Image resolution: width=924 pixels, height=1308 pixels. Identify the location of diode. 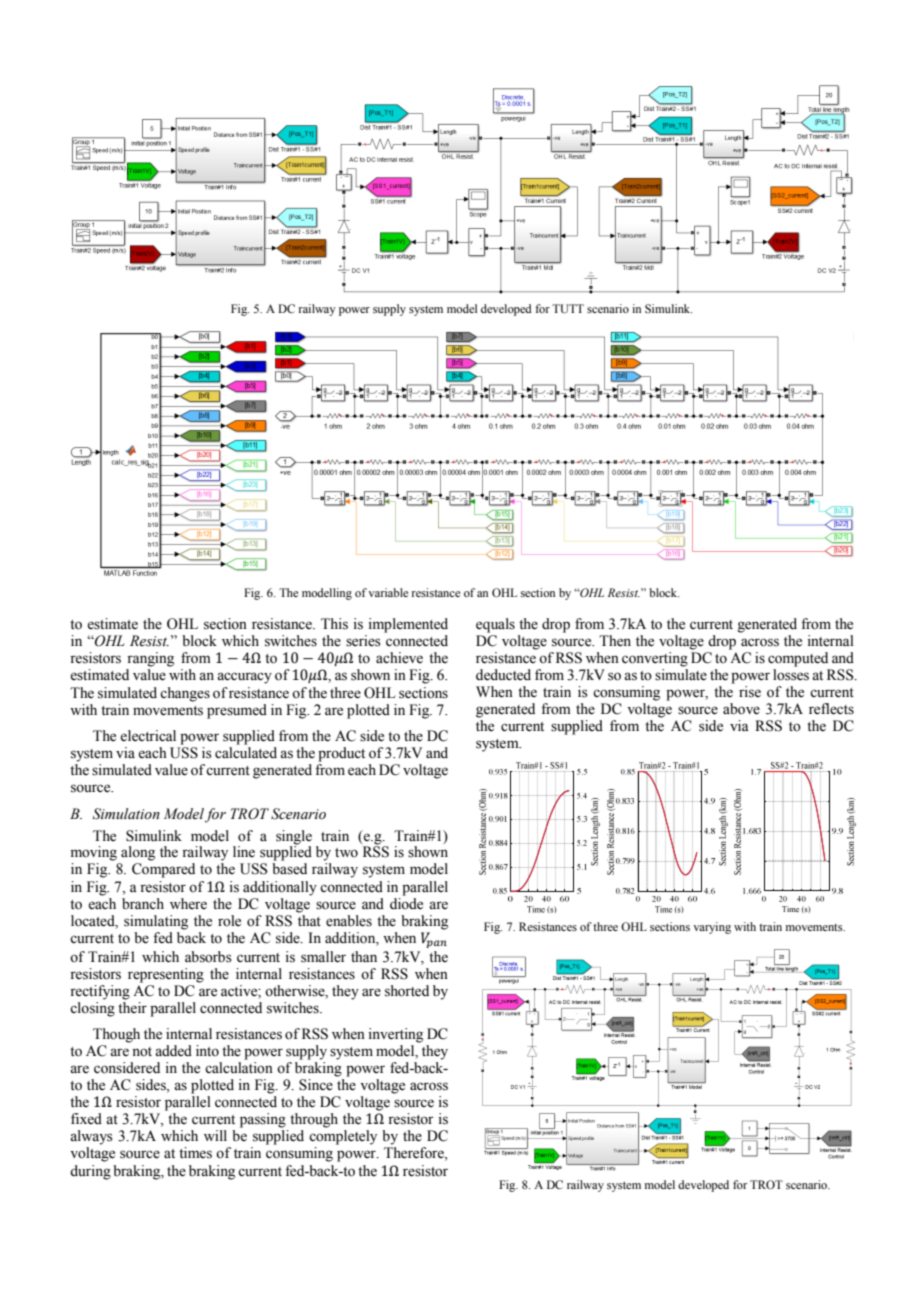
(406, 904).
